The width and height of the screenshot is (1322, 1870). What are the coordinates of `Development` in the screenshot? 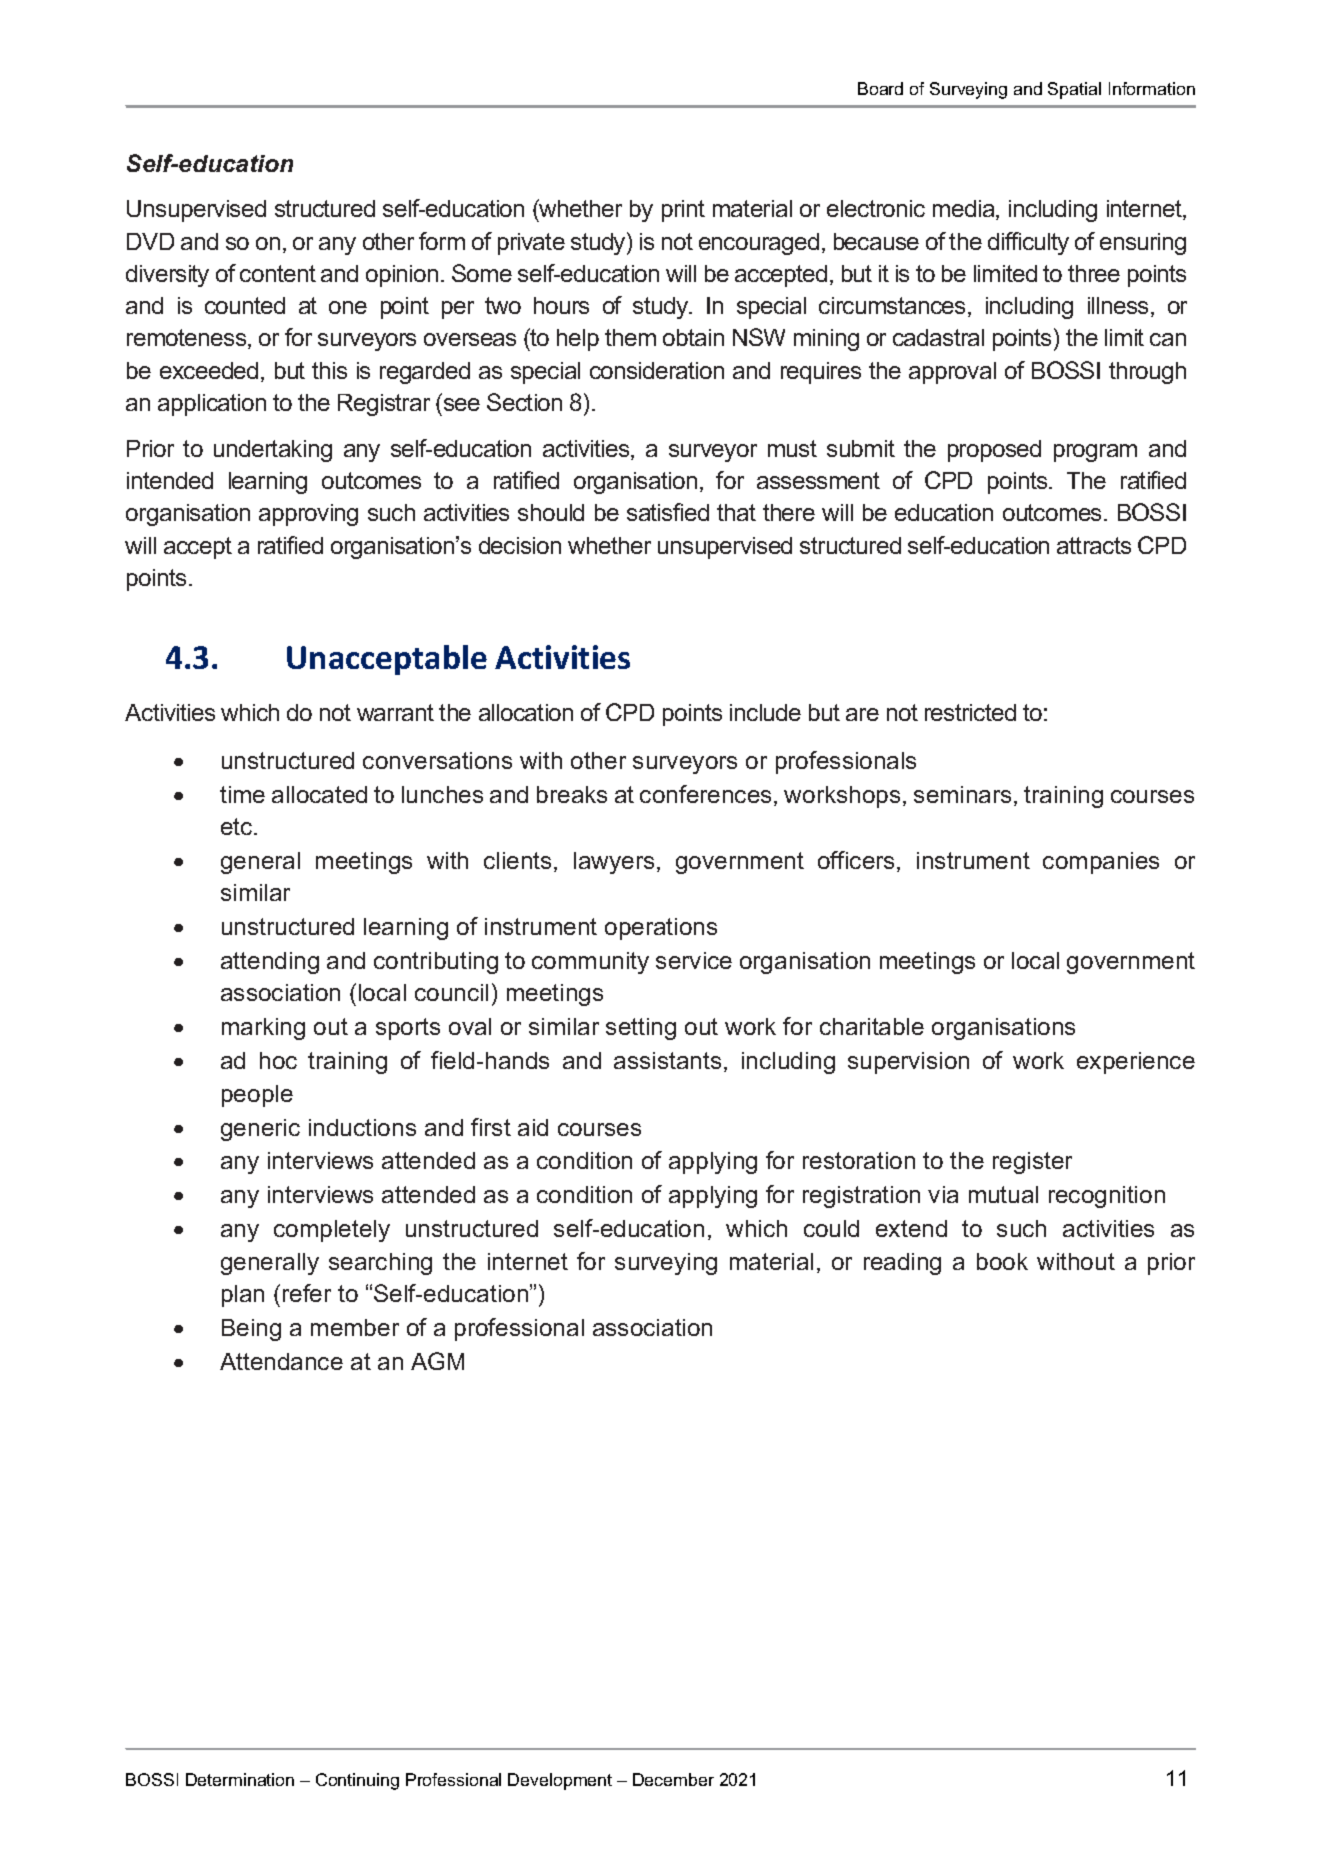 It's located at (560, 1781).
